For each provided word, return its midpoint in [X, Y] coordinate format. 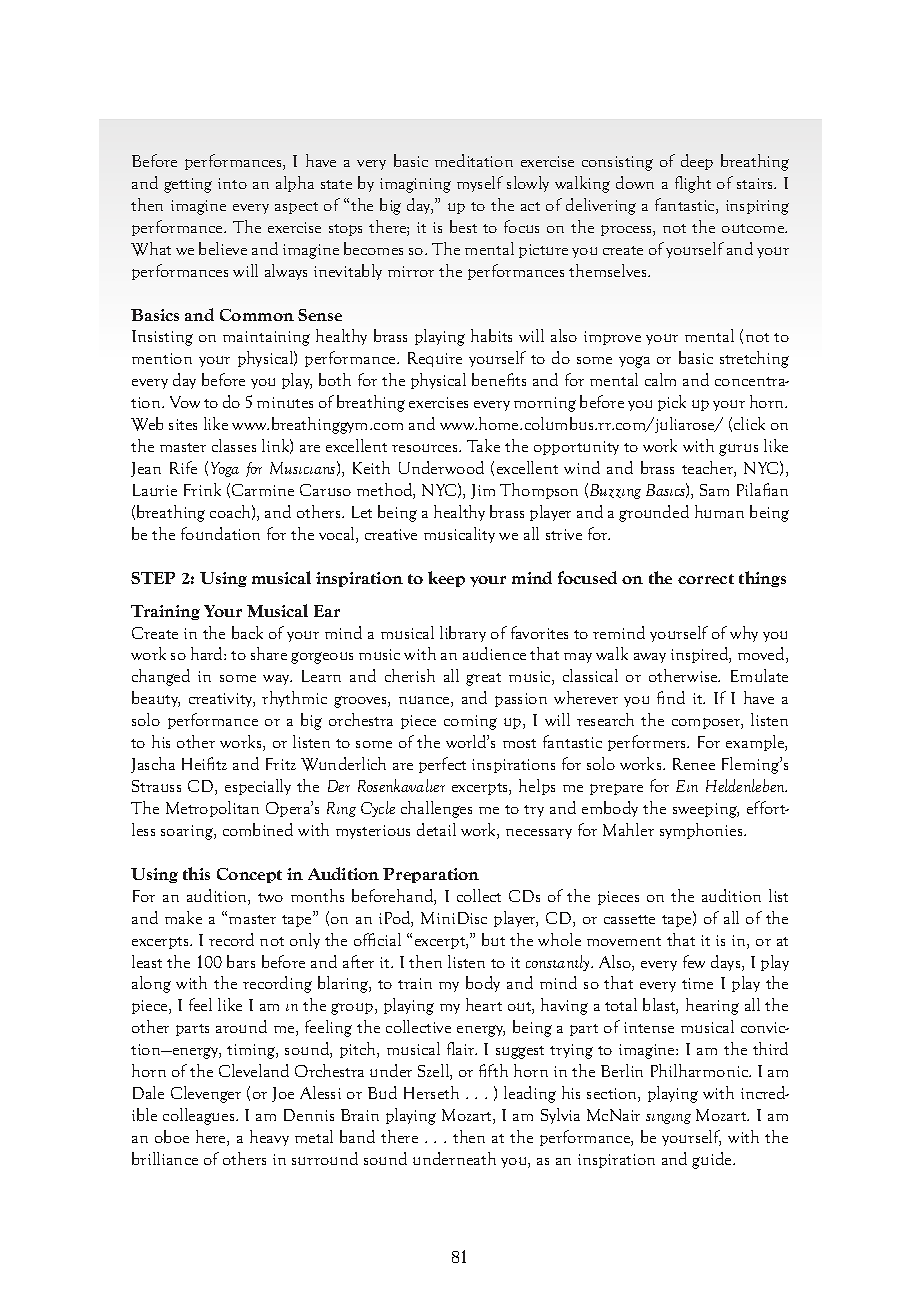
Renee [694, 764]
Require [435, 359]
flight [693, 184]
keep [446, 579]
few [694, 961]
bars [241, 961]
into [232, 183]
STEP [153, 578]
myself [480, 184]
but [493, 939]
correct [706, 579]
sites [183, 424]
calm [660, 379]
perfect [442, 765]
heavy [269, 1138]
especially [258, 787]
